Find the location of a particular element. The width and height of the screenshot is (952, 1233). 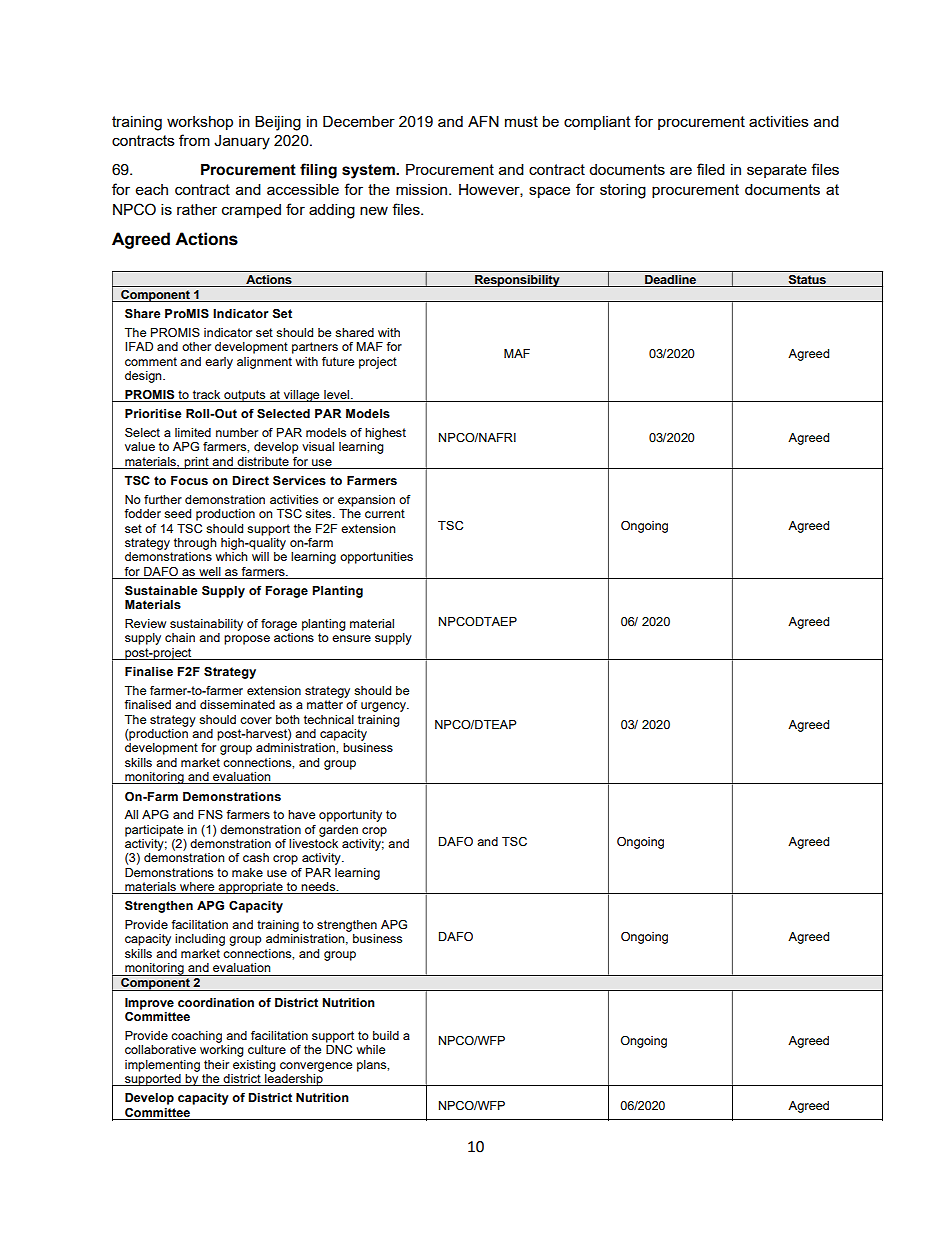

from is located at coordinates (194, 140).
